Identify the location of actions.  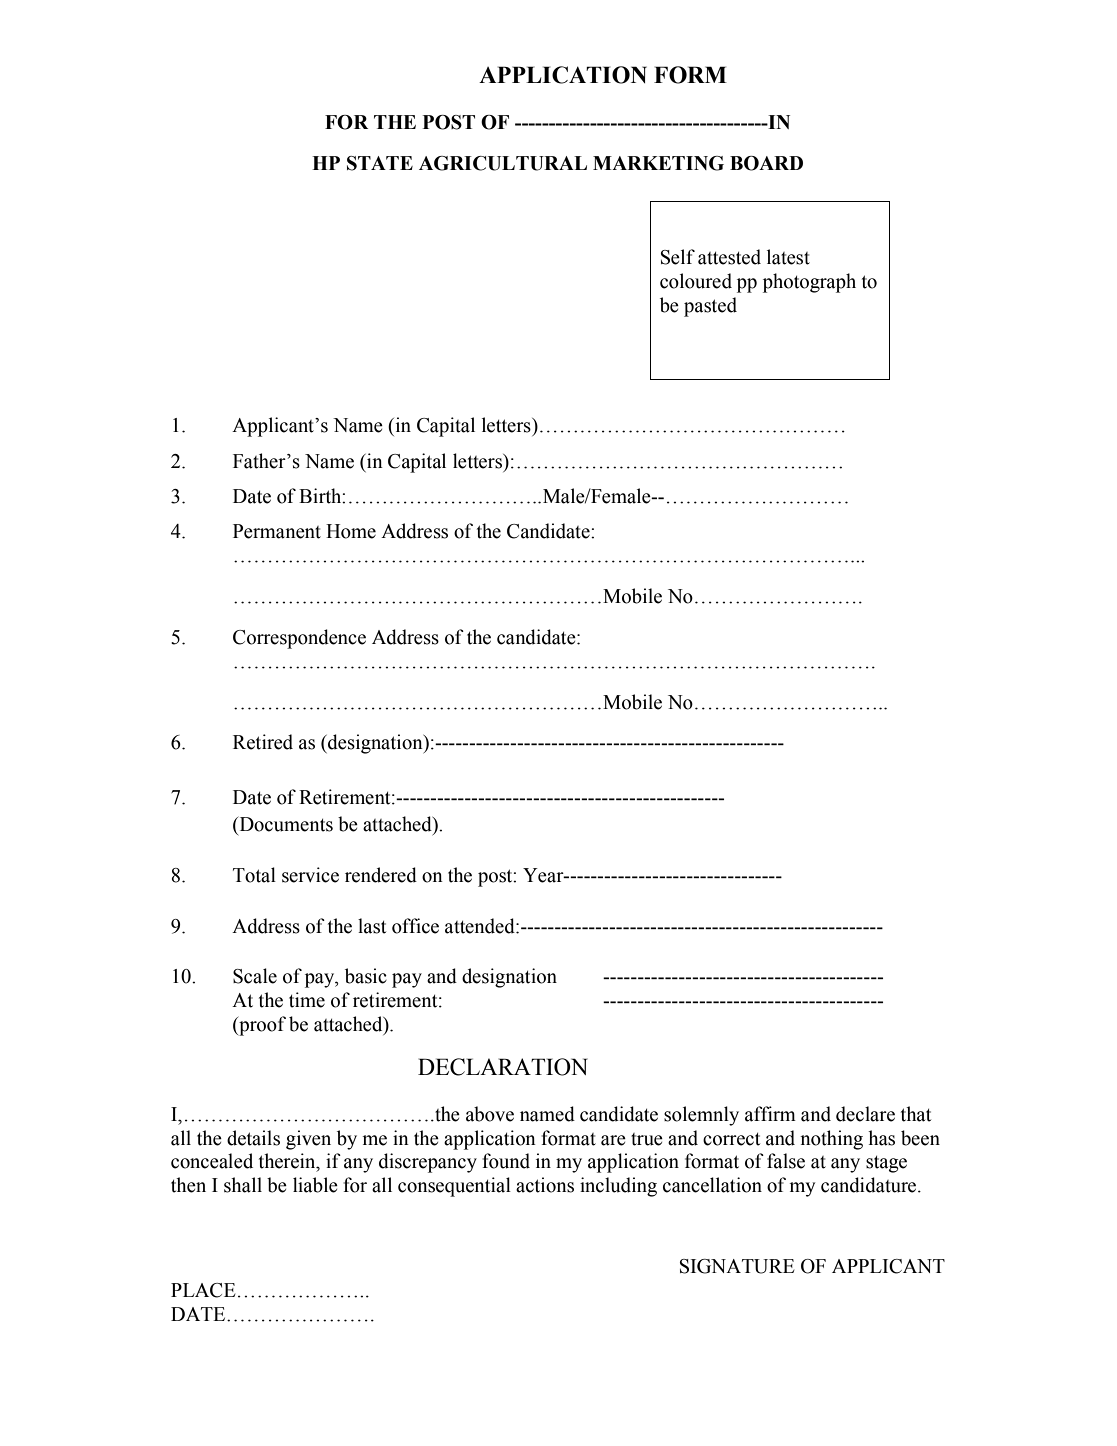
(545, 1185).
